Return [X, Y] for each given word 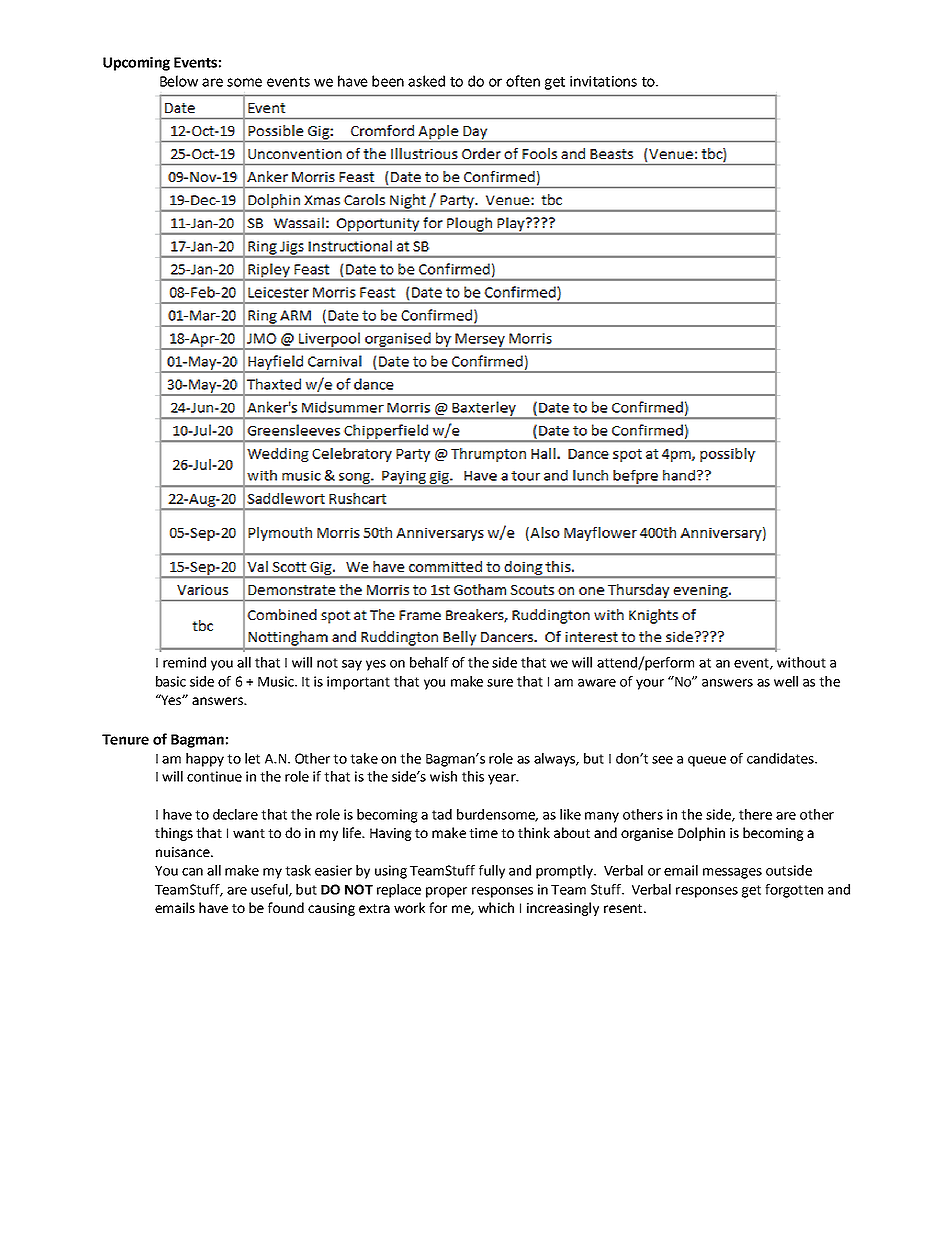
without [801, 662]
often [523, 81]
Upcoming [136, 64]
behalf [429, 662]
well [786, 681]
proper [446, 892]
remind [184, 662]
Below [179, 81]
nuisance [184, 852]
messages [732, 873]
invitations [603, 81]
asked [426, 81]
